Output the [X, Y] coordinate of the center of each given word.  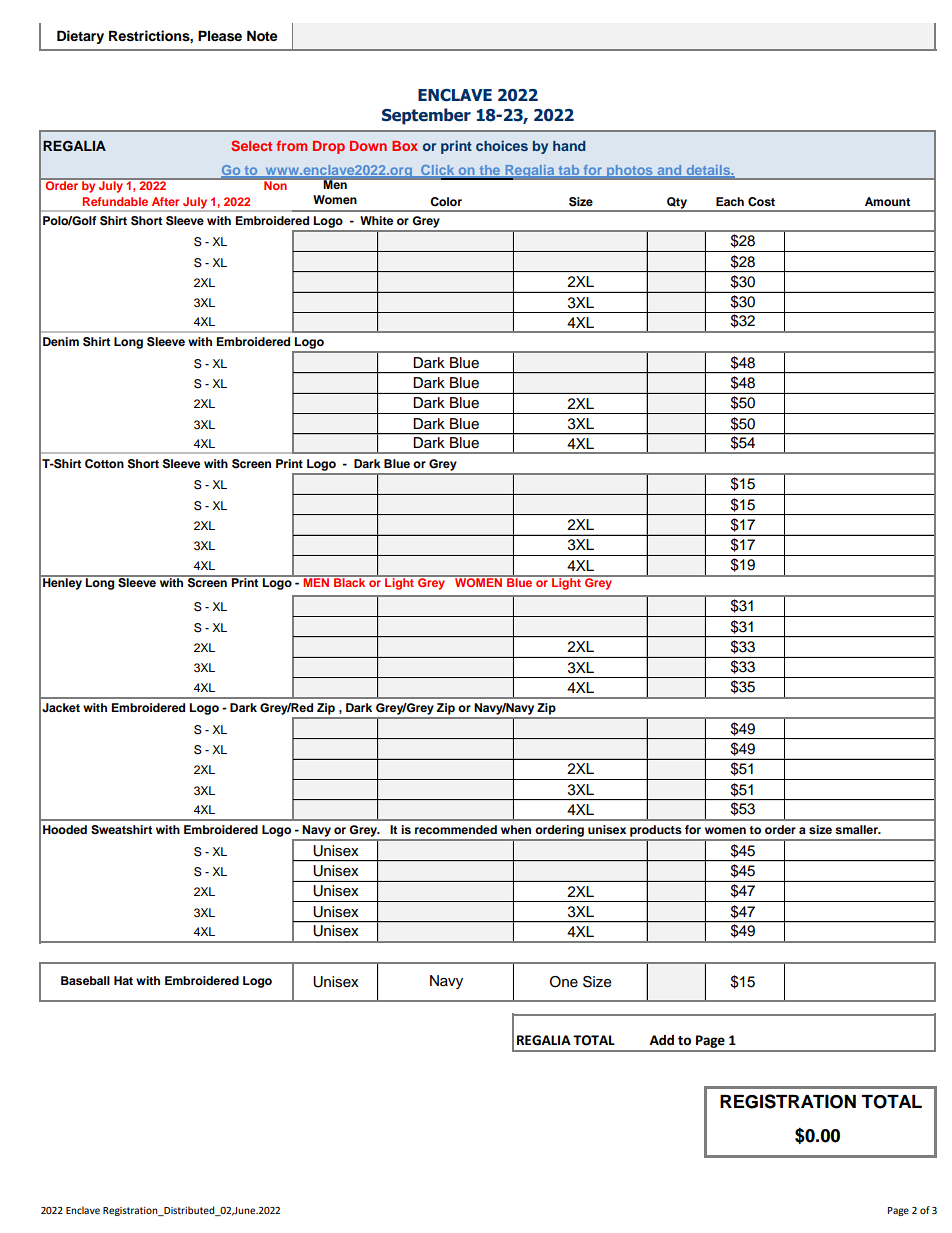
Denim [61, 341]
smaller [857, 829]
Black [350, 581]
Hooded [65, 829]
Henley [62, 583]
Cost [761, 202]
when [516, 829]
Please [220, 36]
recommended [456, 829]
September [426, 116]
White [376, 220]
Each [730, 201]
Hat [123, 980]
